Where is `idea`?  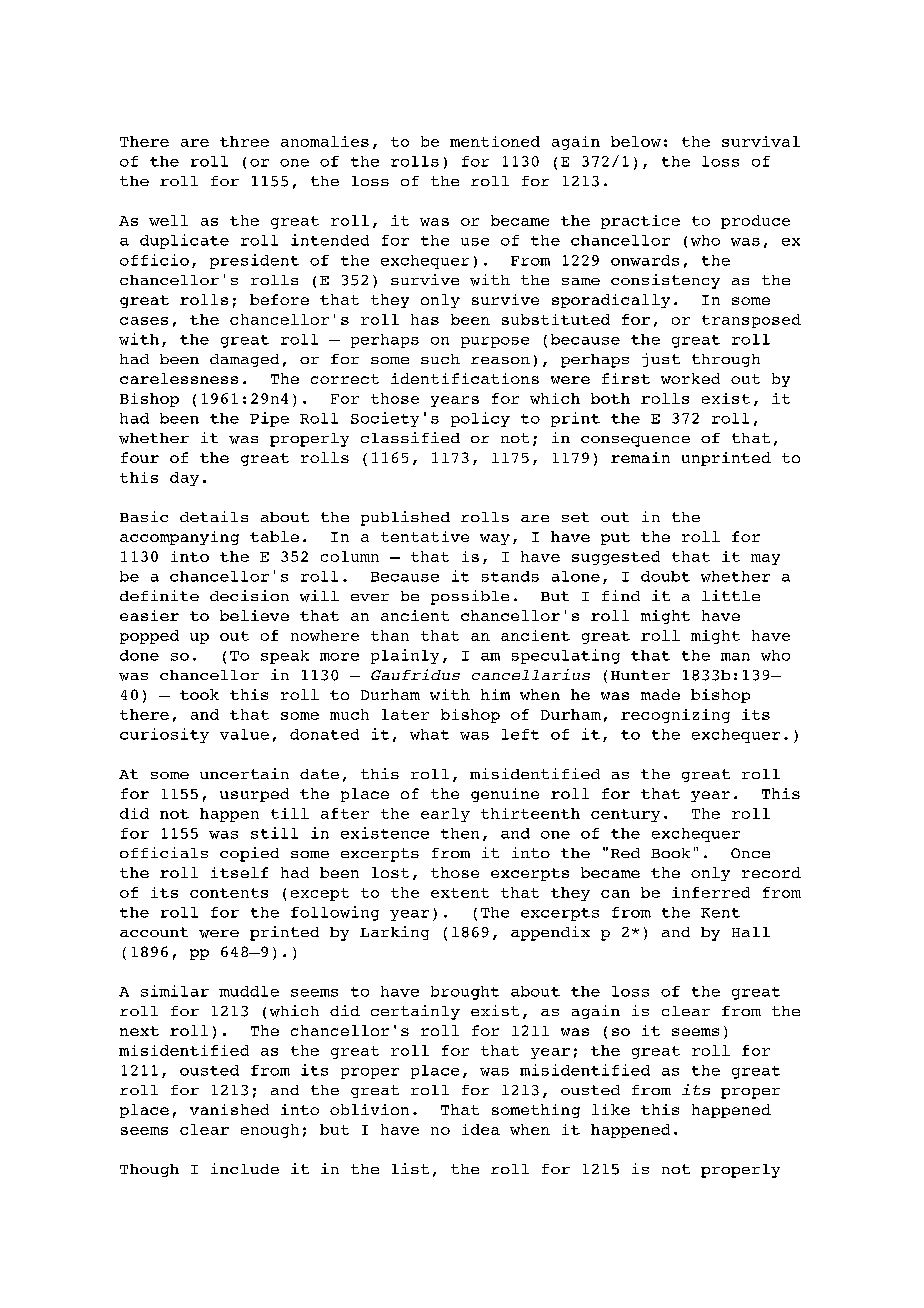 idea is located at coordinates (481, 1129).
